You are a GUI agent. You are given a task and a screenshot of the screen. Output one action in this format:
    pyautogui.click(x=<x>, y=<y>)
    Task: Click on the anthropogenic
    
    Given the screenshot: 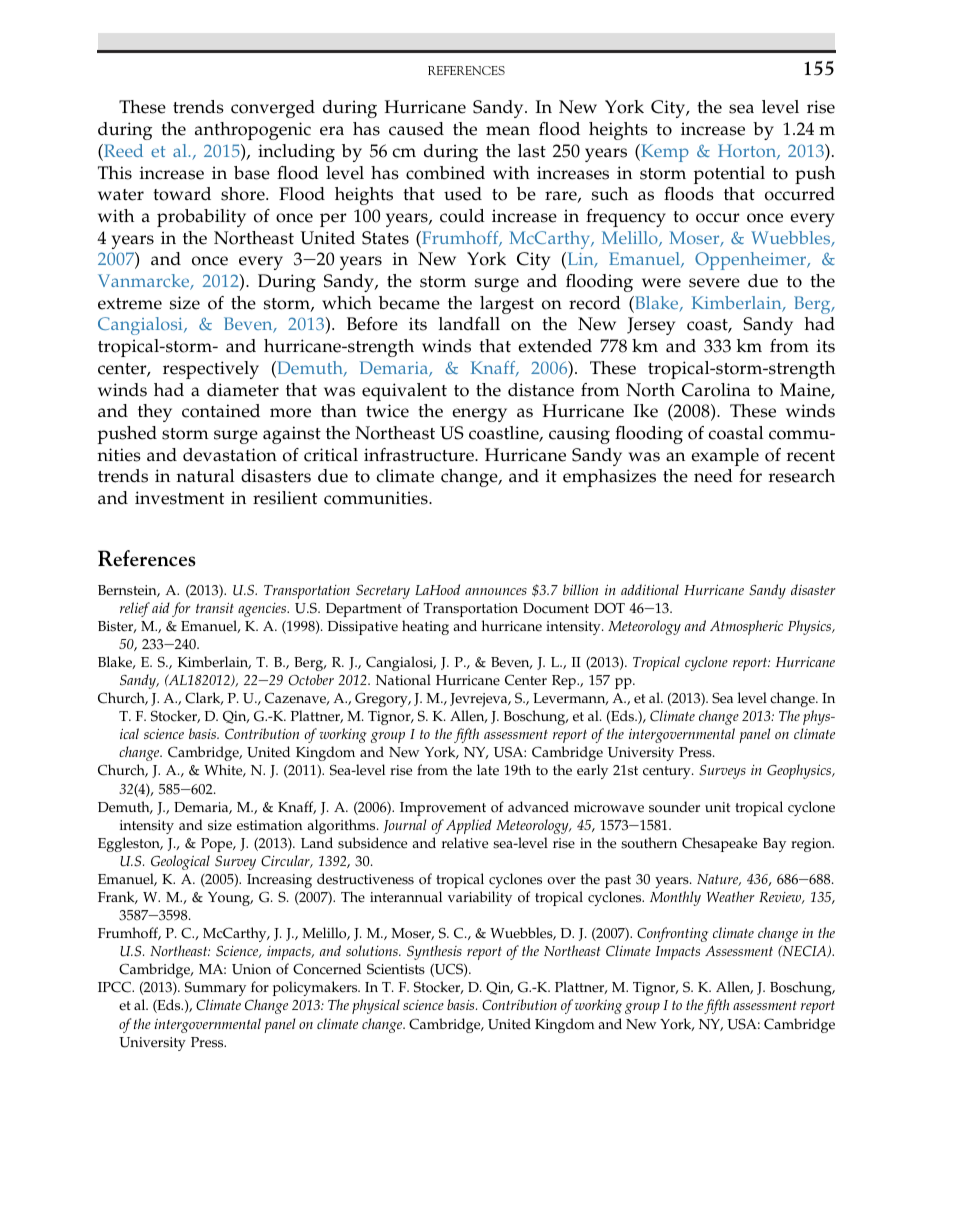 What is the action you would take?
    pyautogui.click(x=253, y=131)
